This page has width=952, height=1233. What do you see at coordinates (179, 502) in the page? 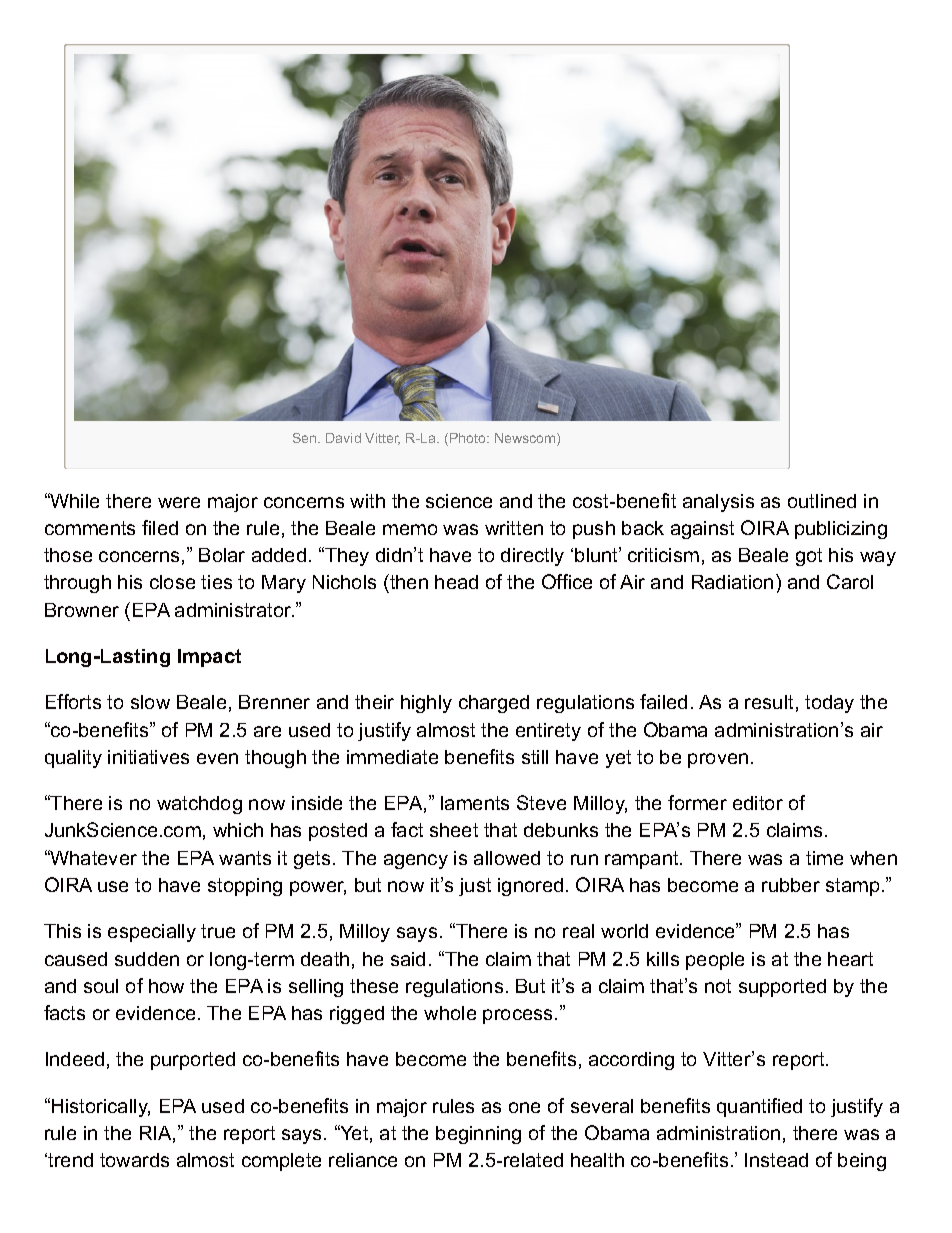
I see `were` at bounding box center [179, 502].
